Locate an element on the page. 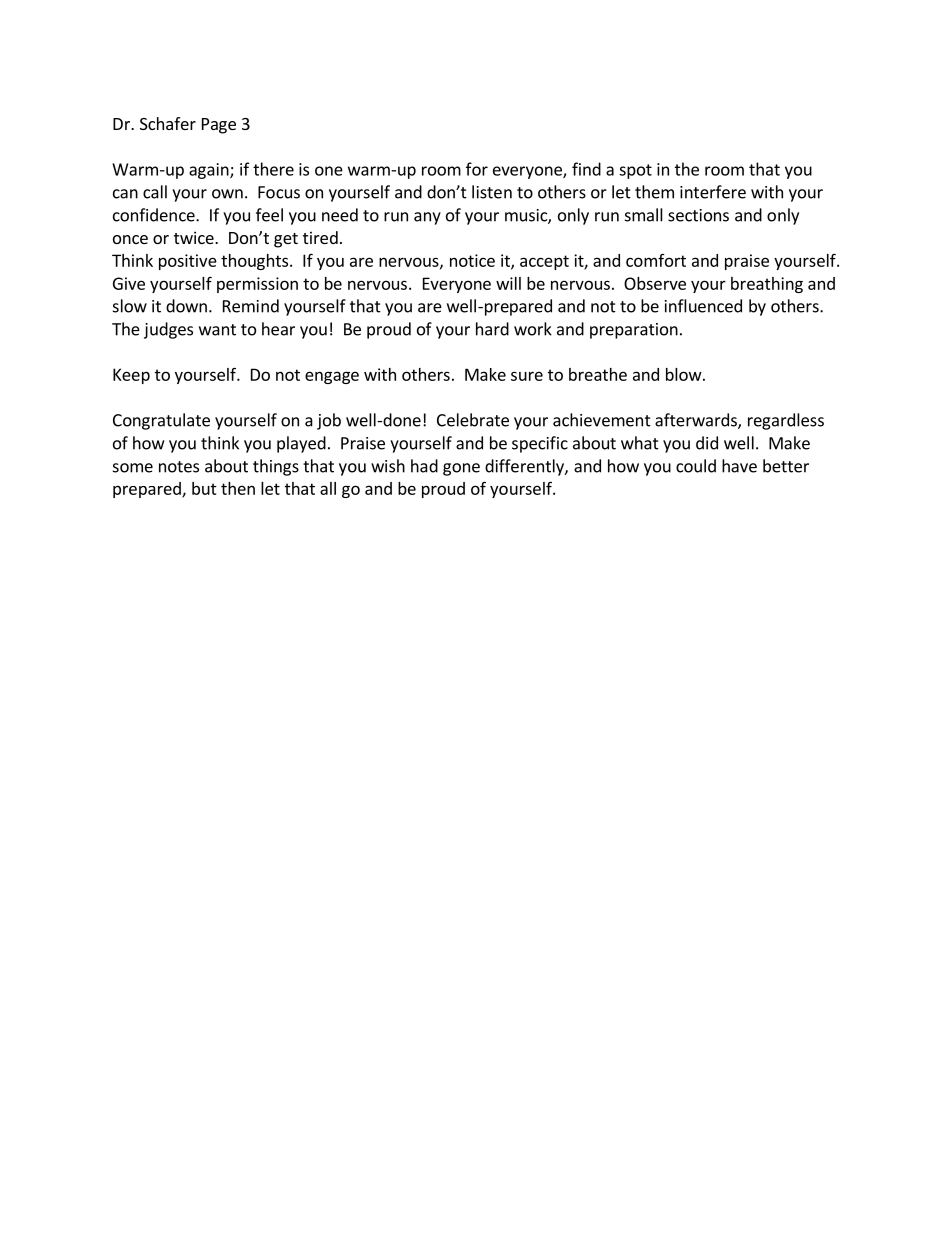  confidence is located at coordinates (155, 215).
